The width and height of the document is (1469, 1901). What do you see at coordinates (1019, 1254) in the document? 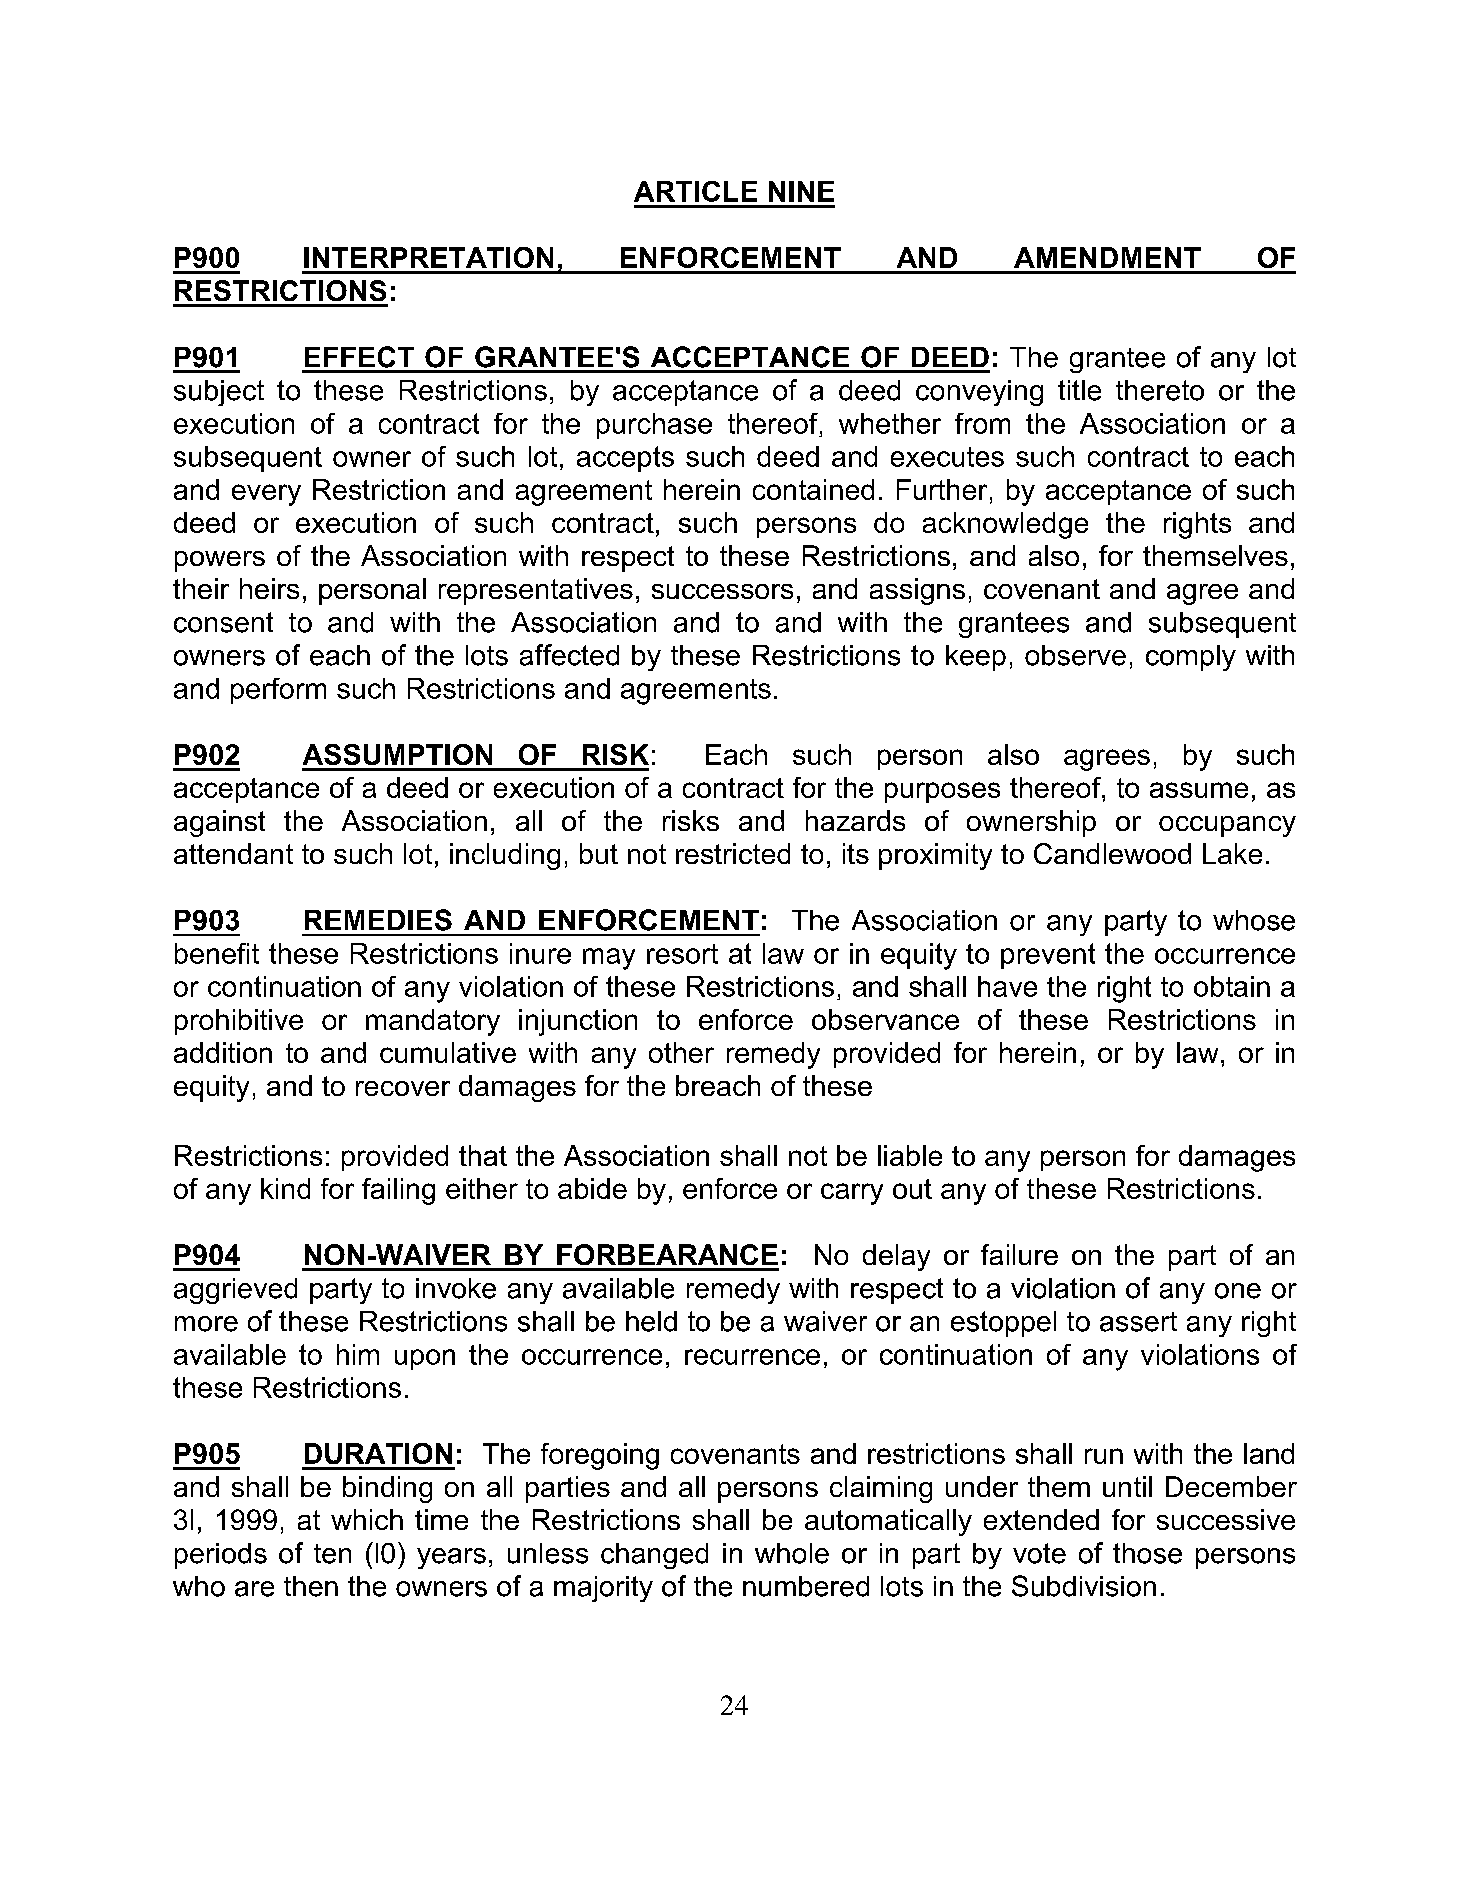
I see `failure` at bounding box center [1019, 1254].
